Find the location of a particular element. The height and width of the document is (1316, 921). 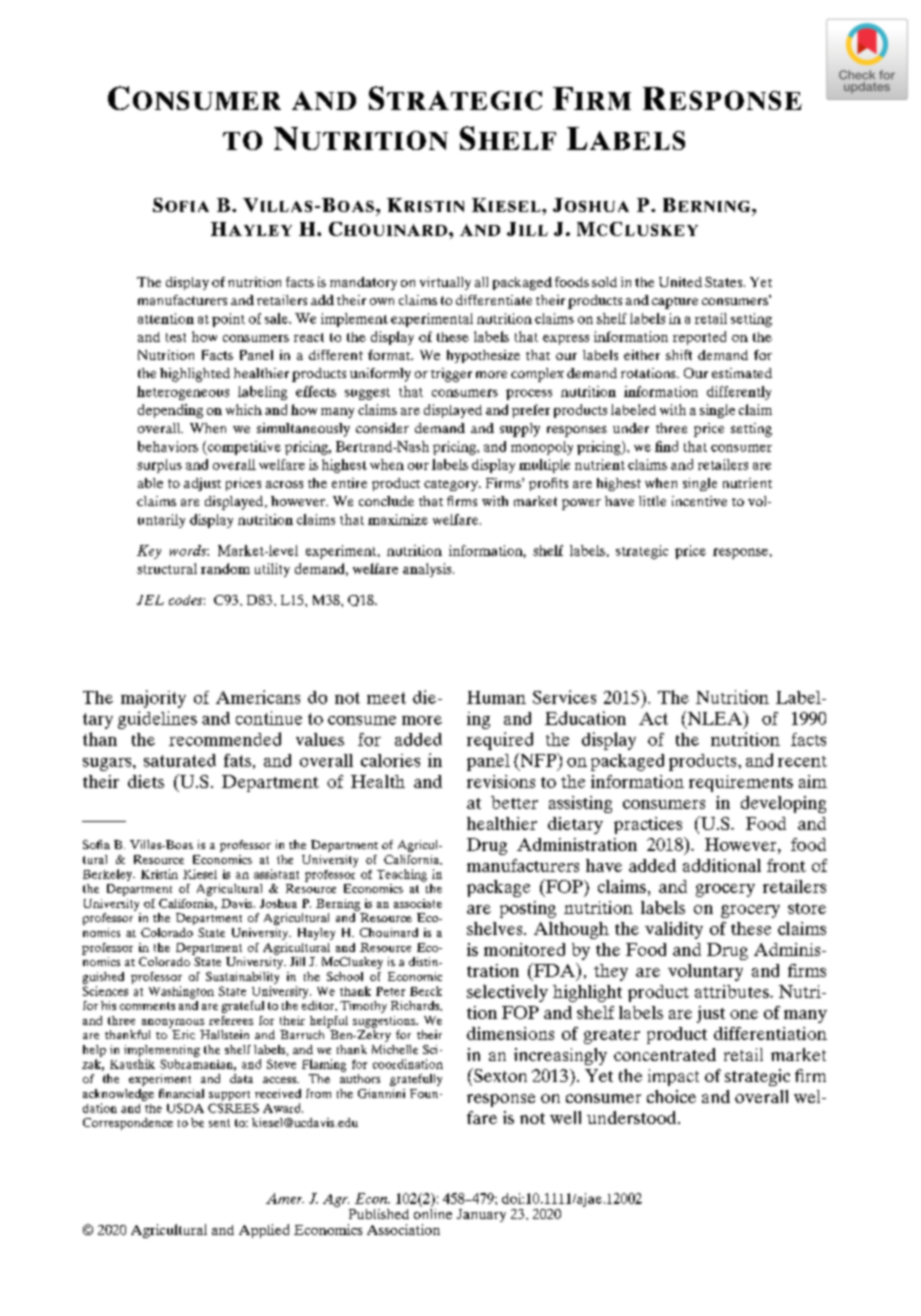

reported is located at coordinates (699, 338).
